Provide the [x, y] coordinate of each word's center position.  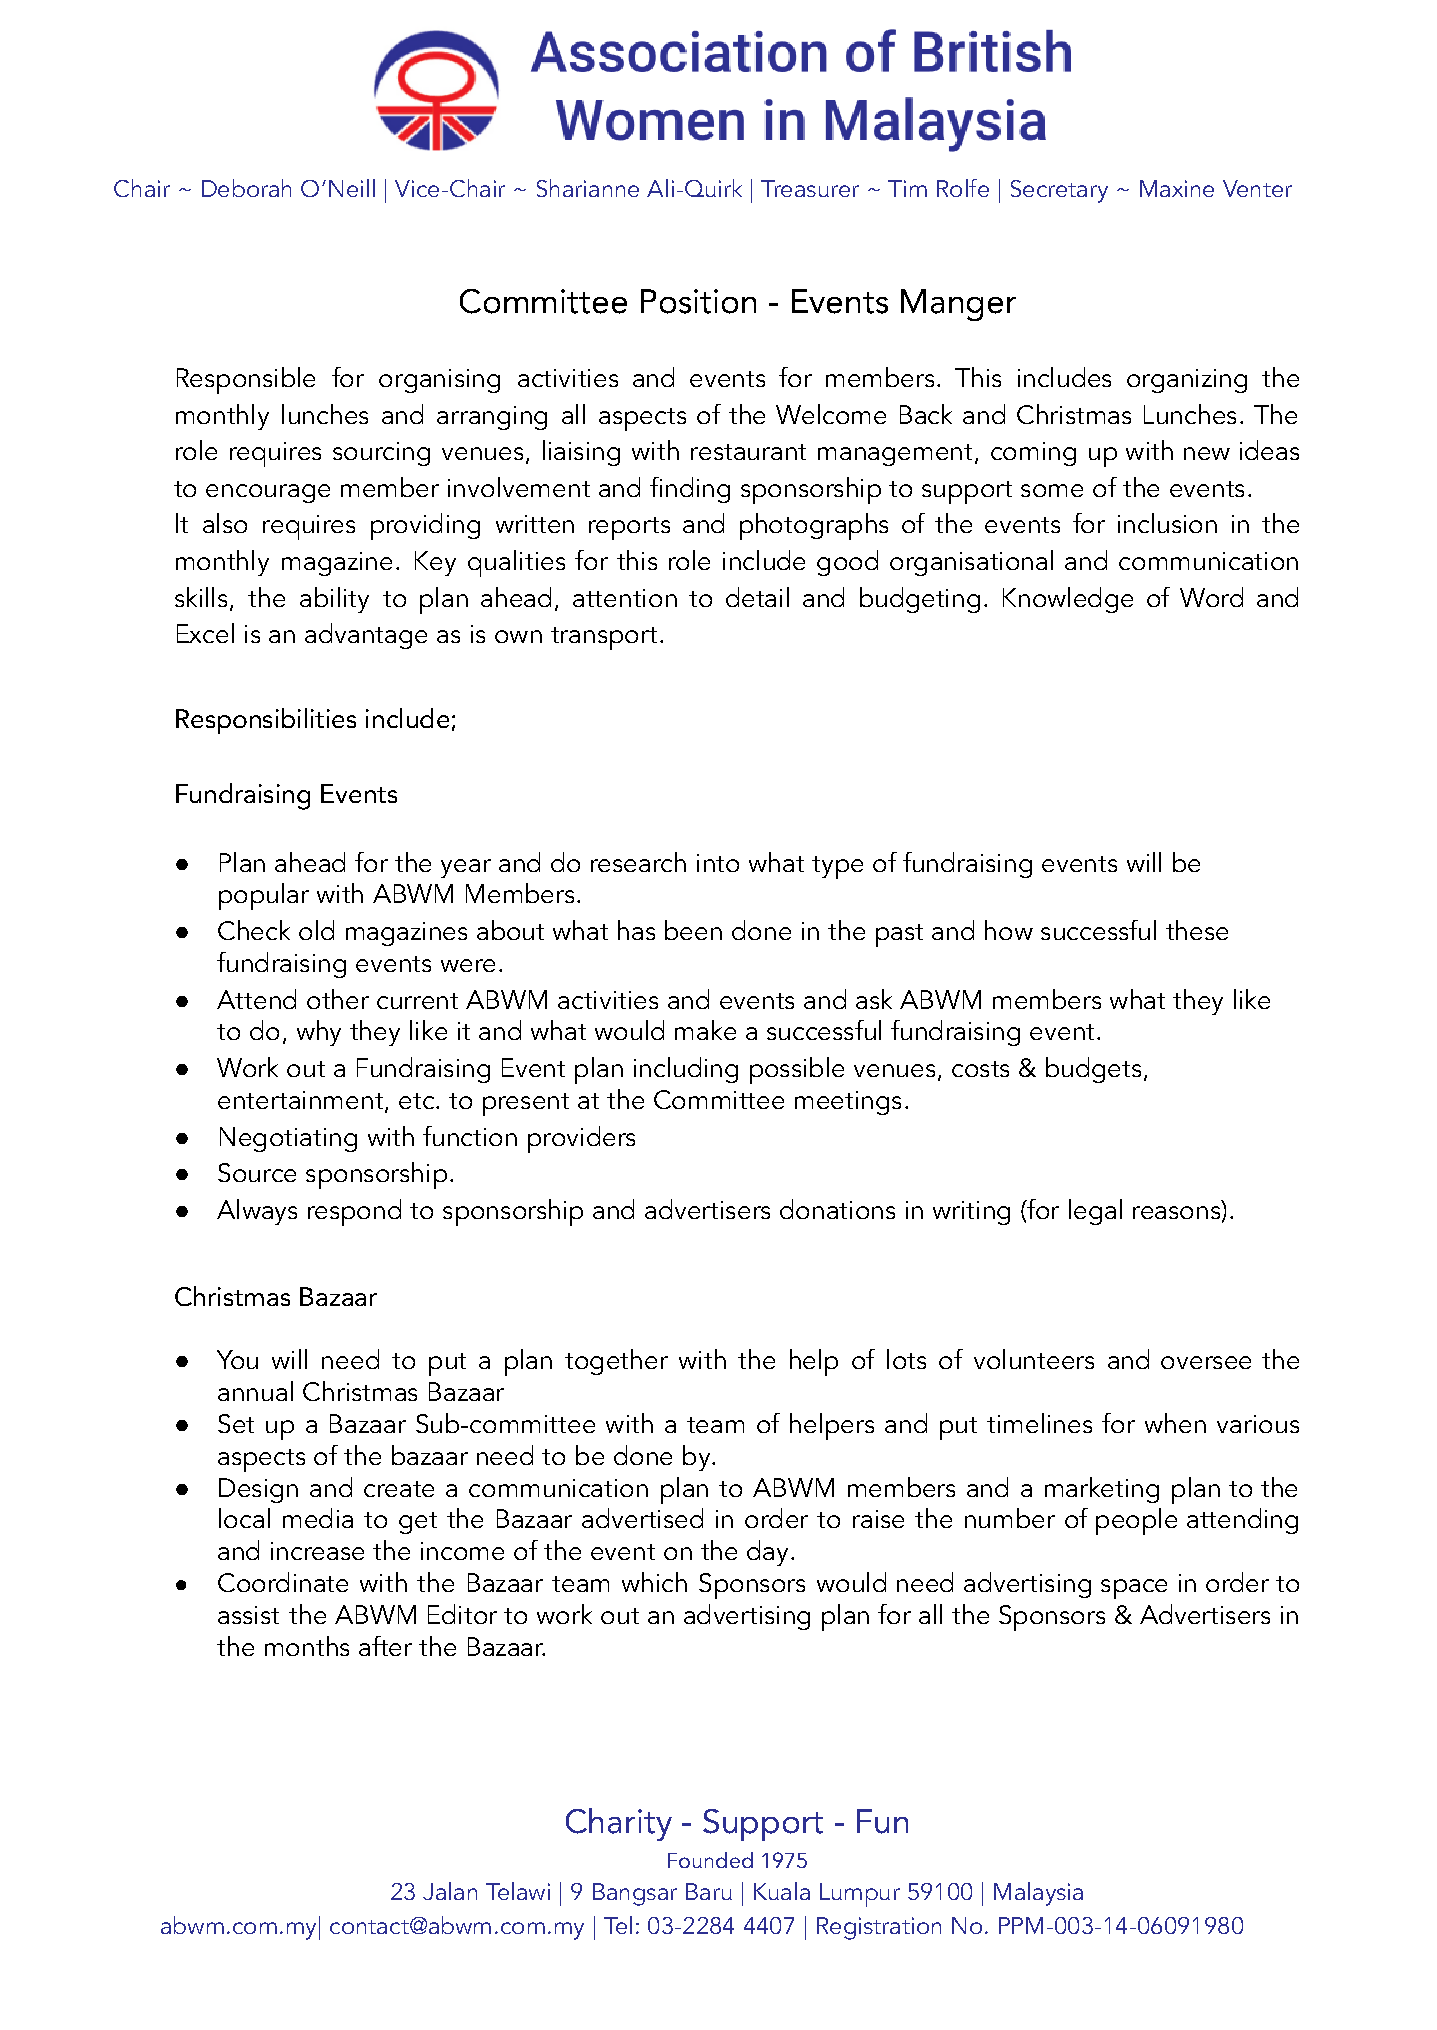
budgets [1093, 1070]
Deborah [246, 188]
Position [698, 301]
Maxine [1177, 188]
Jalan [450, 1891]
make [705, 1030]
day [767, 1553]
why [319, 1033]
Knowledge [1068, 600]
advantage [366, 636]
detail [757, 597]
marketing [1102, 1490]
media [318, 1518]
